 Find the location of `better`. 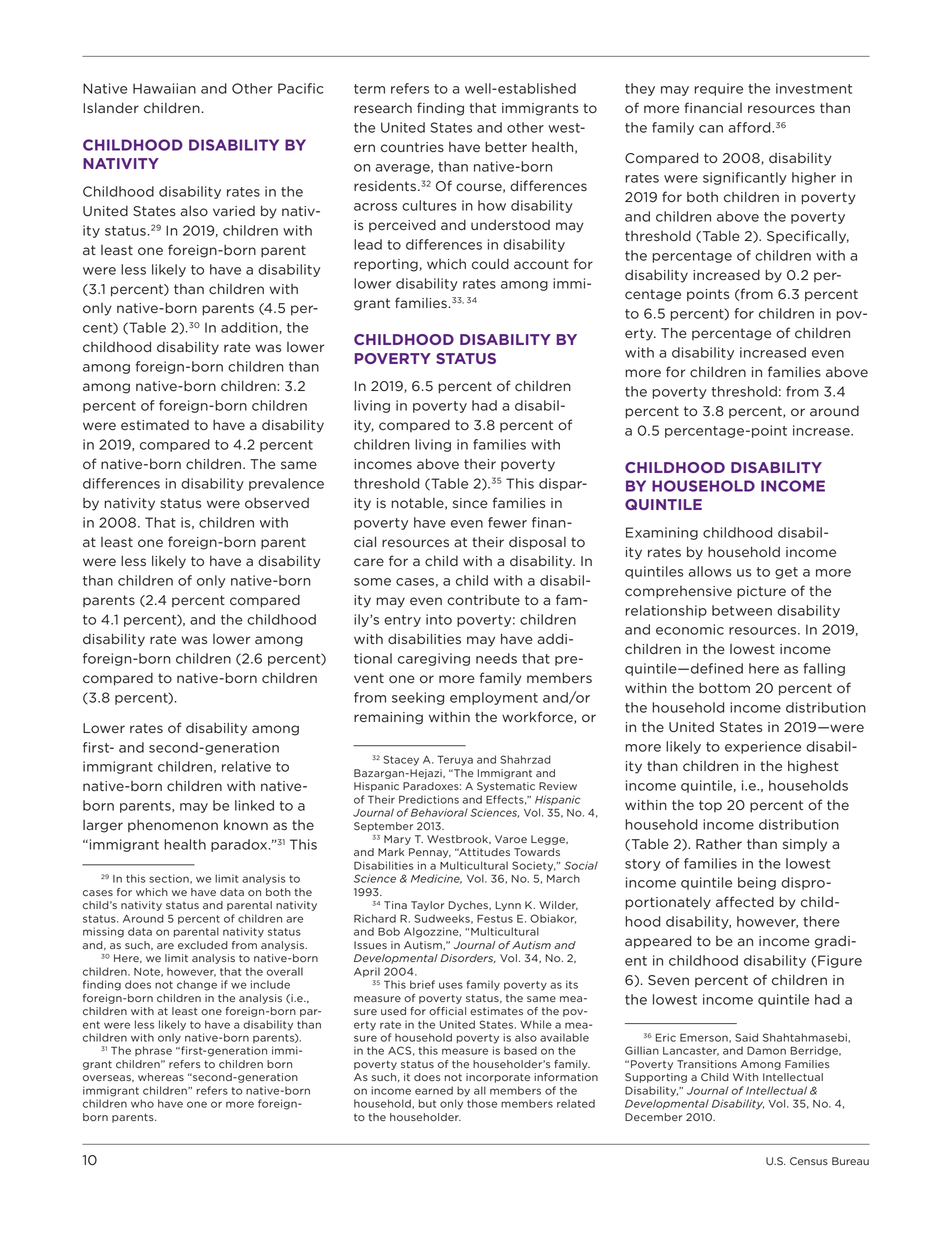

better is located at coordinates (506, 147).
